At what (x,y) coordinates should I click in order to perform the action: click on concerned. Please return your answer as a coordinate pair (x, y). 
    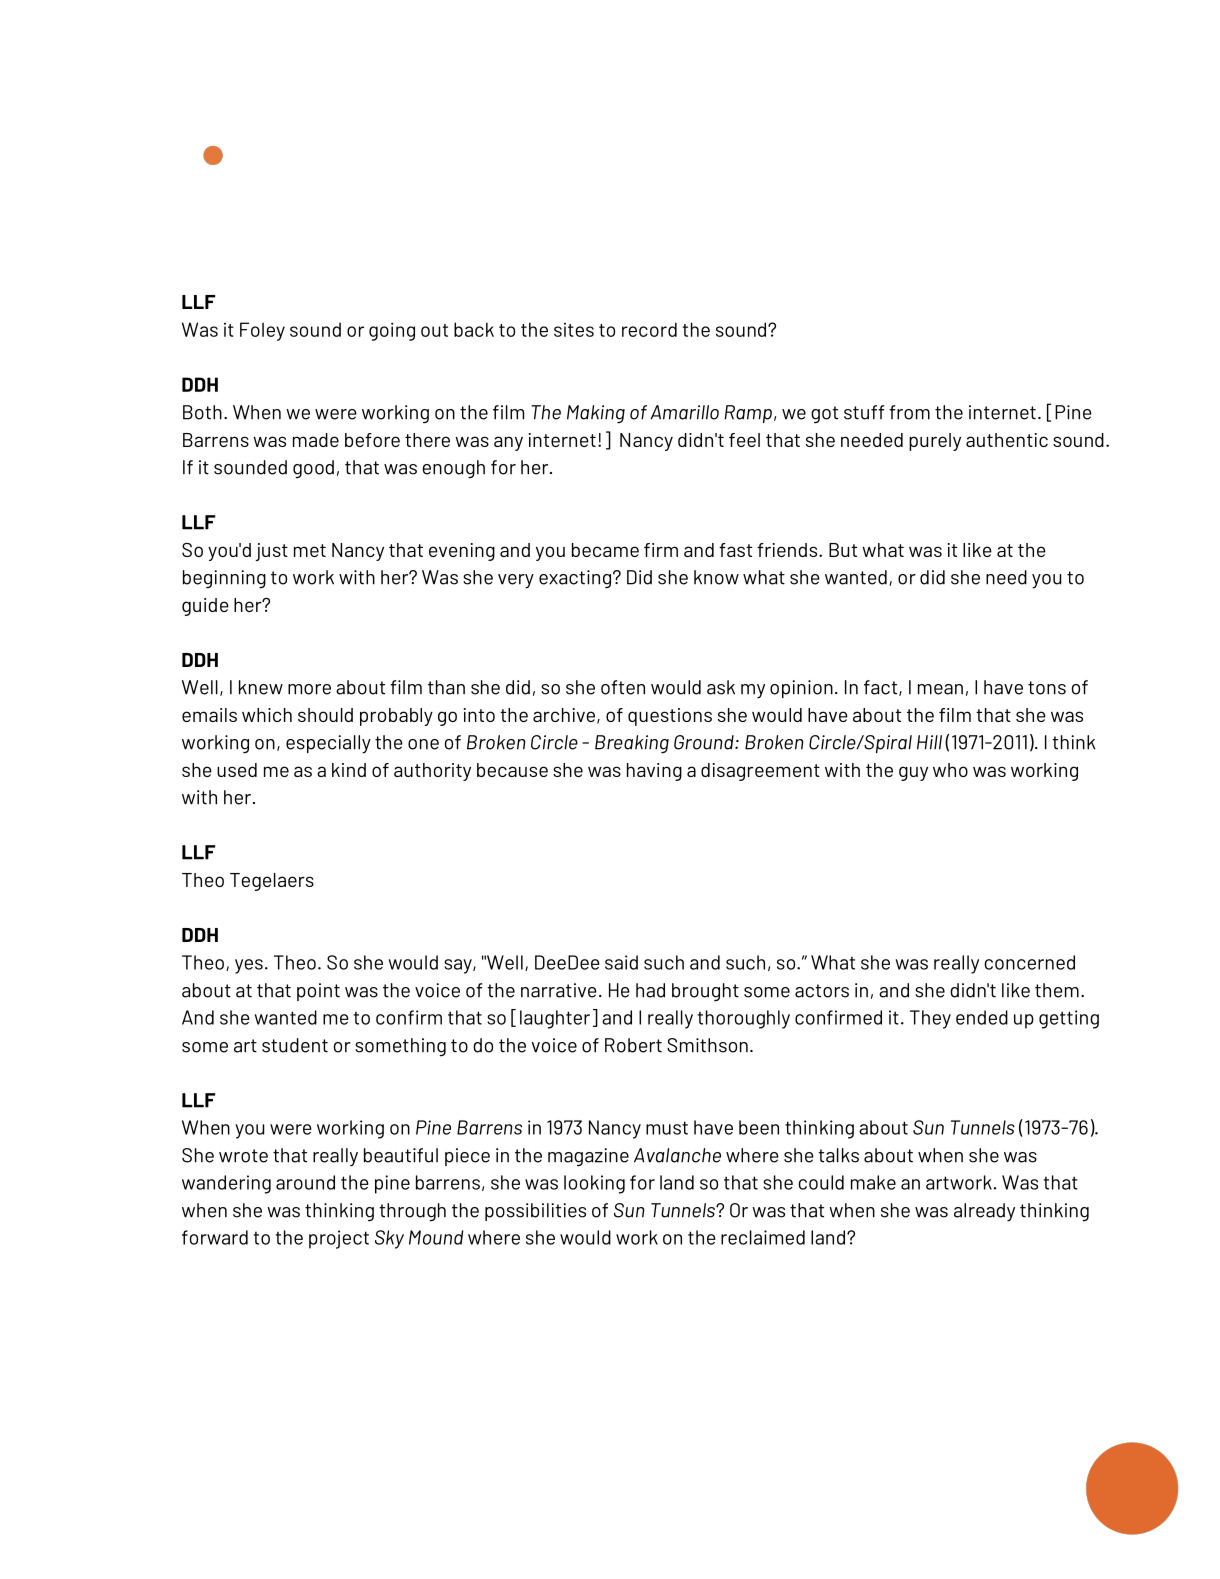
    Looking at the image, I should click on (1029, 962).
